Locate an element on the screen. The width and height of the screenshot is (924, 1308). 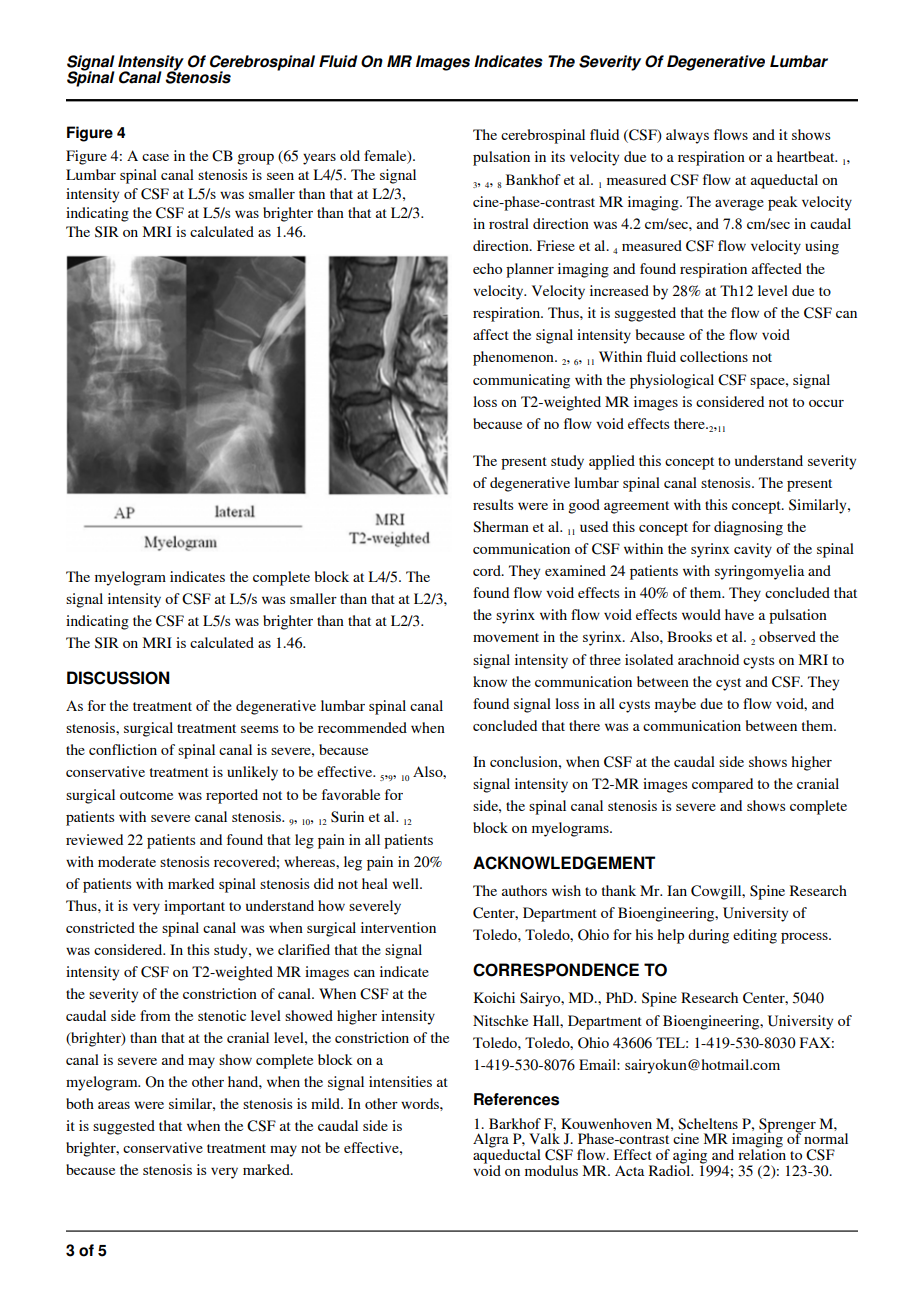
DISCUSSION is located at coordinates (118, 678).
